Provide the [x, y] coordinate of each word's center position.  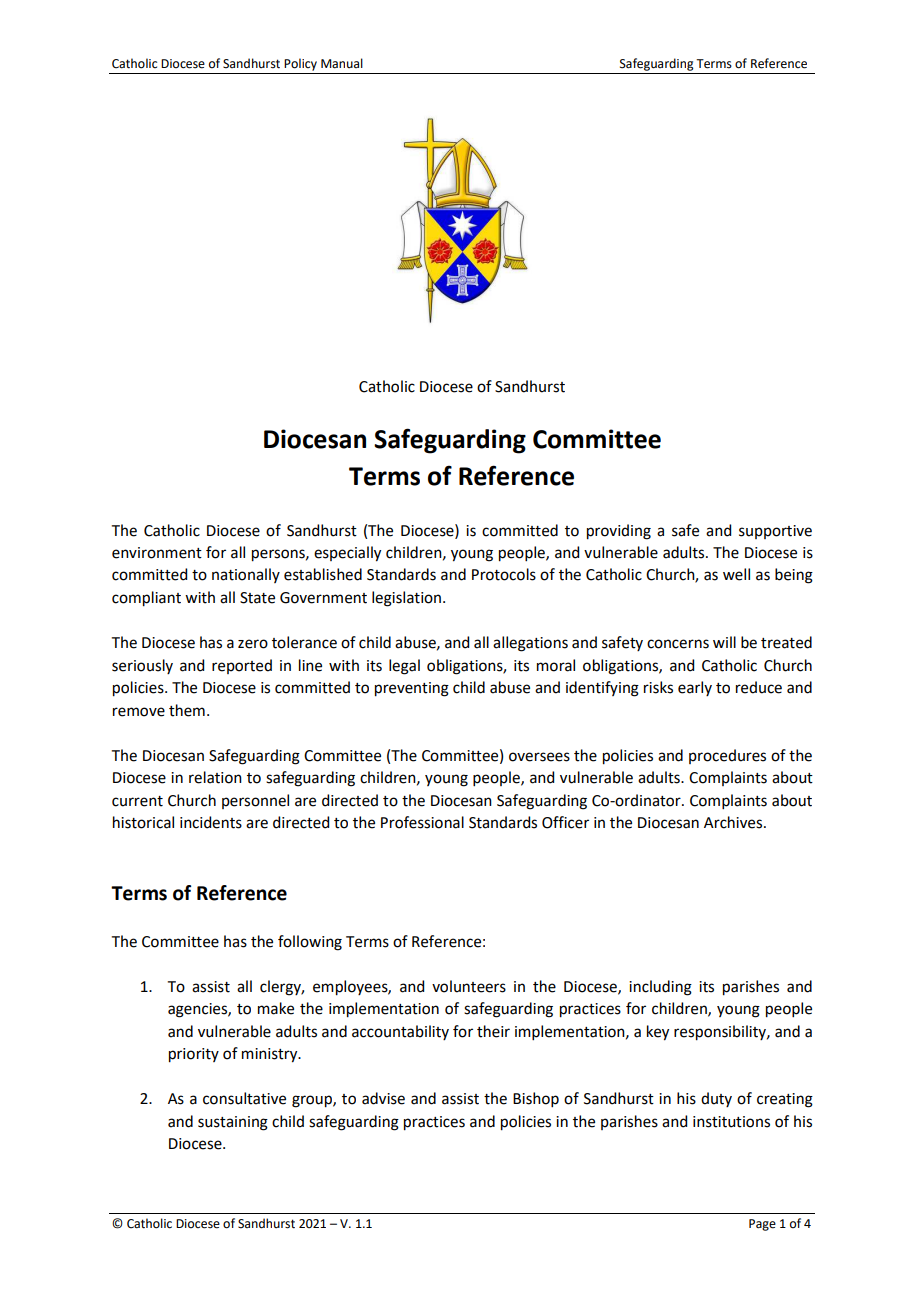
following [310, 943]
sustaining [233, 1123]
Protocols [504, 574]
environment [157, 553]
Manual [342, 63]
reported [242, 666]
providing [619, 532]
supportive [775, 532]
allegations [530, 644]
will [724, 642]
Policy [300, 64]
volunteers [469, 986]
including [660, 988]
